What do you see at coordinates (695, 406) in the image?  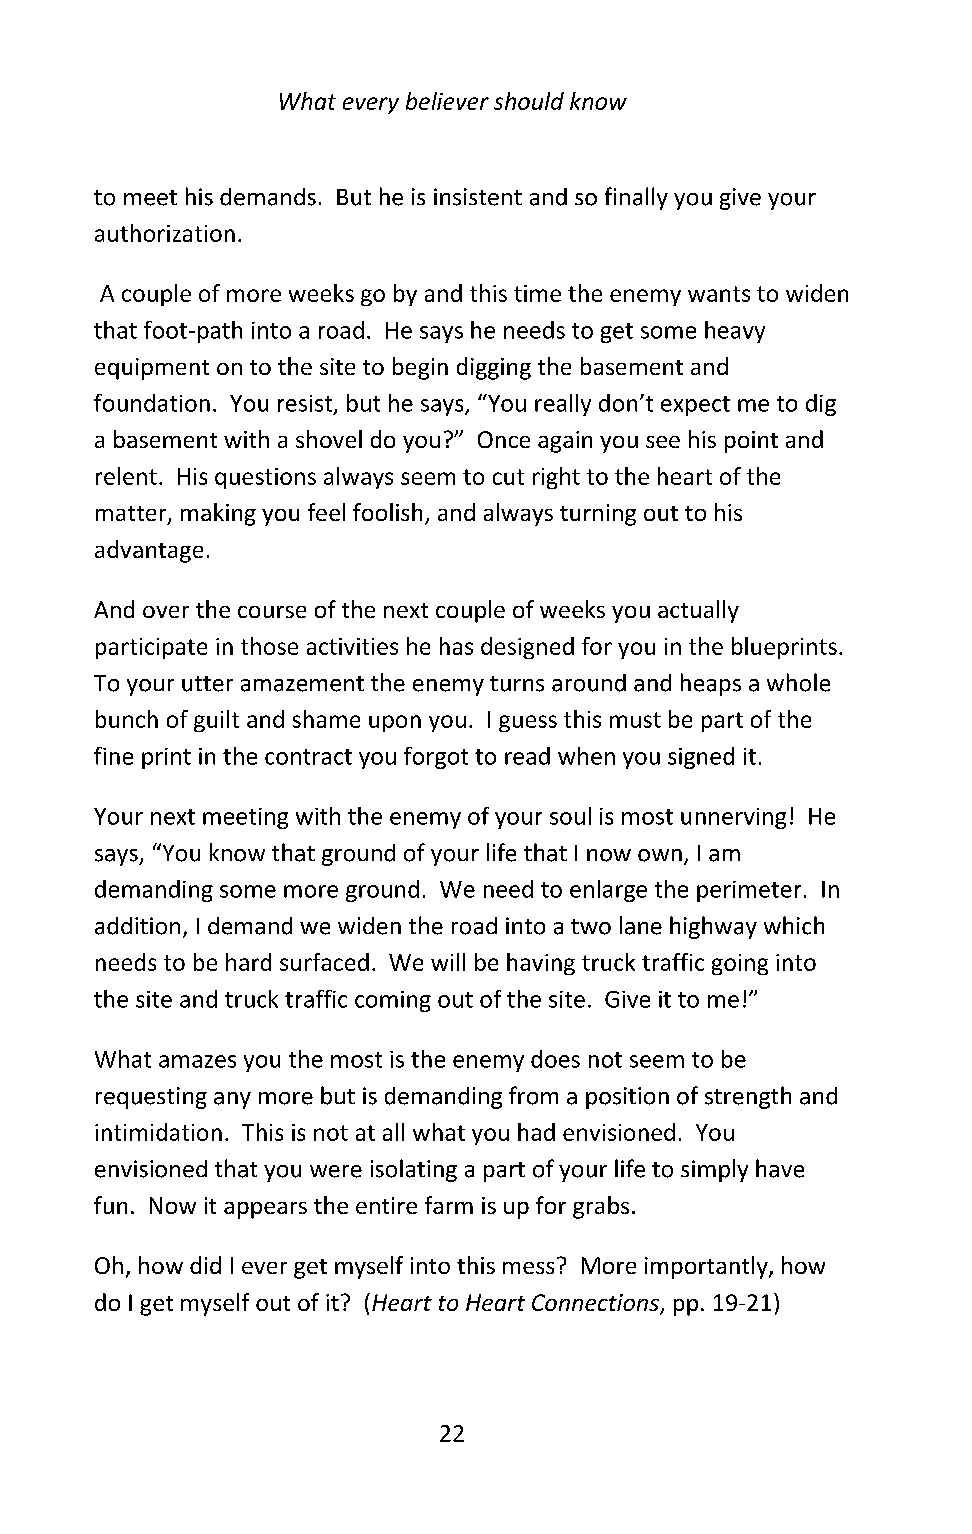 I see `expect` at bounding box center [695, 406].
